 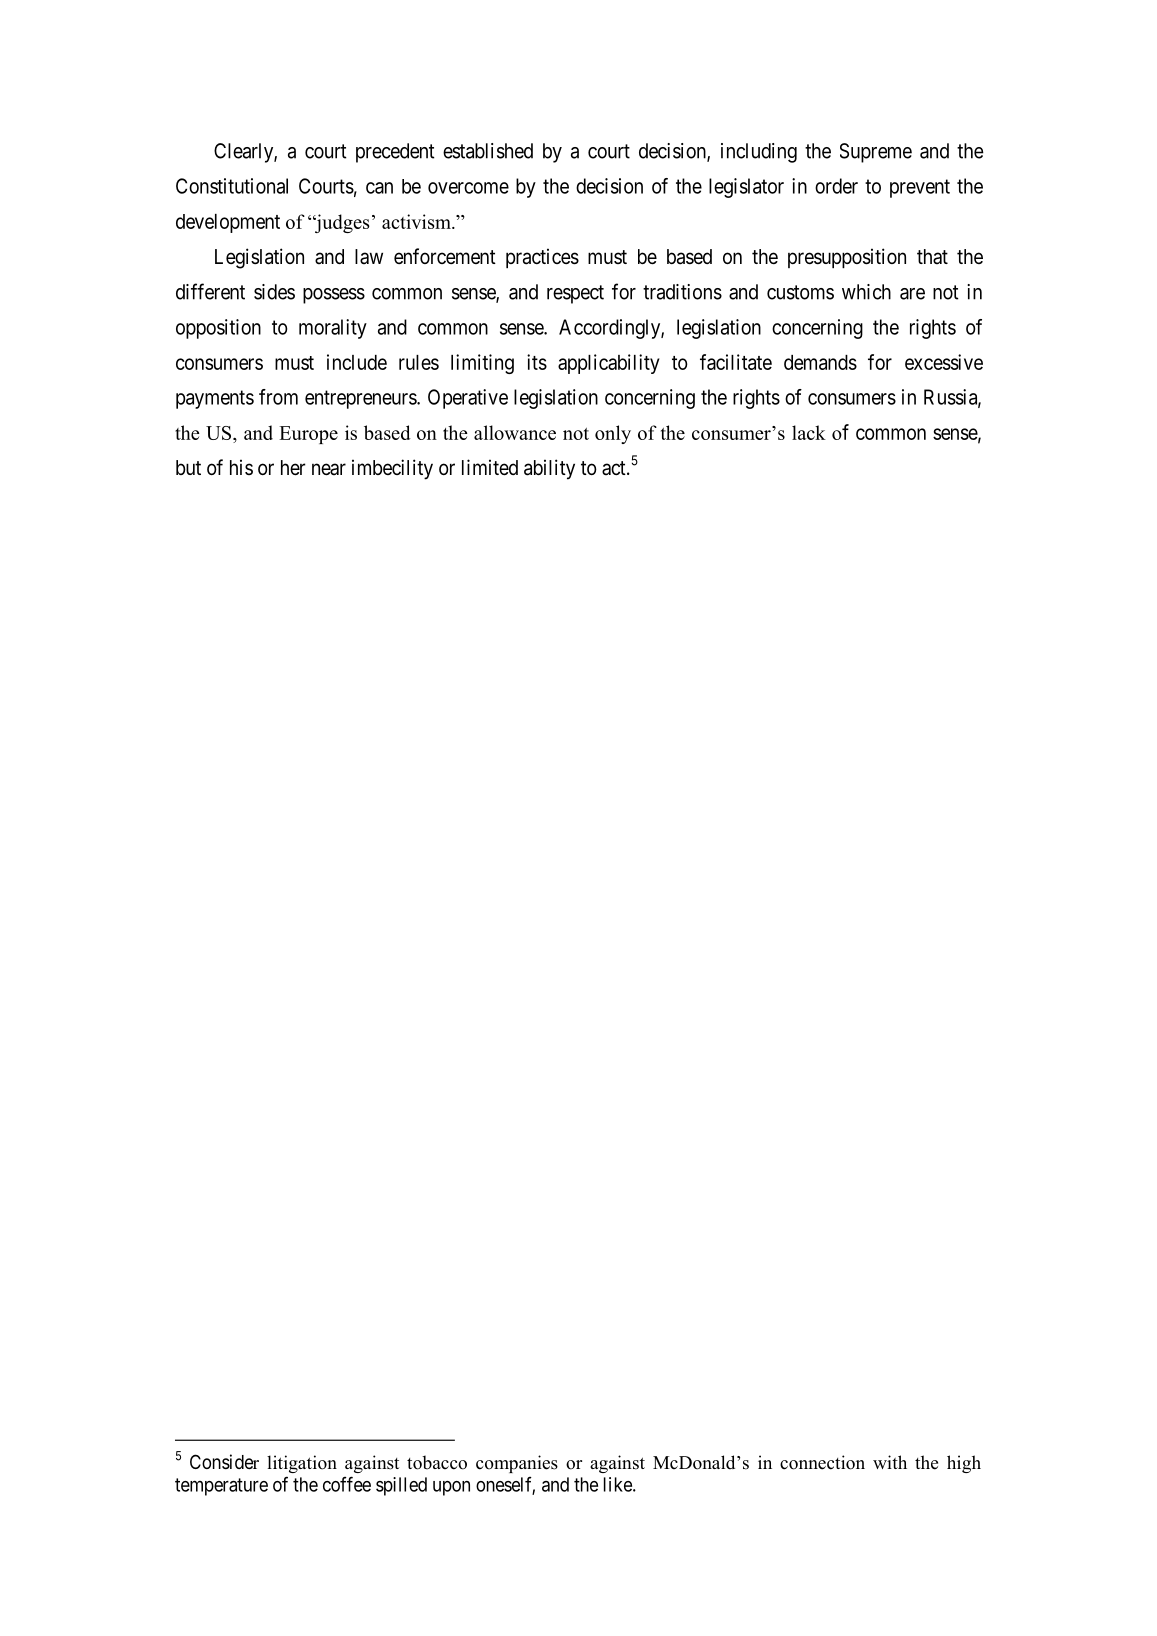 What do you see at coordinates (809, 432) in the screenshot?
I see `lack` at bounding box center [809, 432].
